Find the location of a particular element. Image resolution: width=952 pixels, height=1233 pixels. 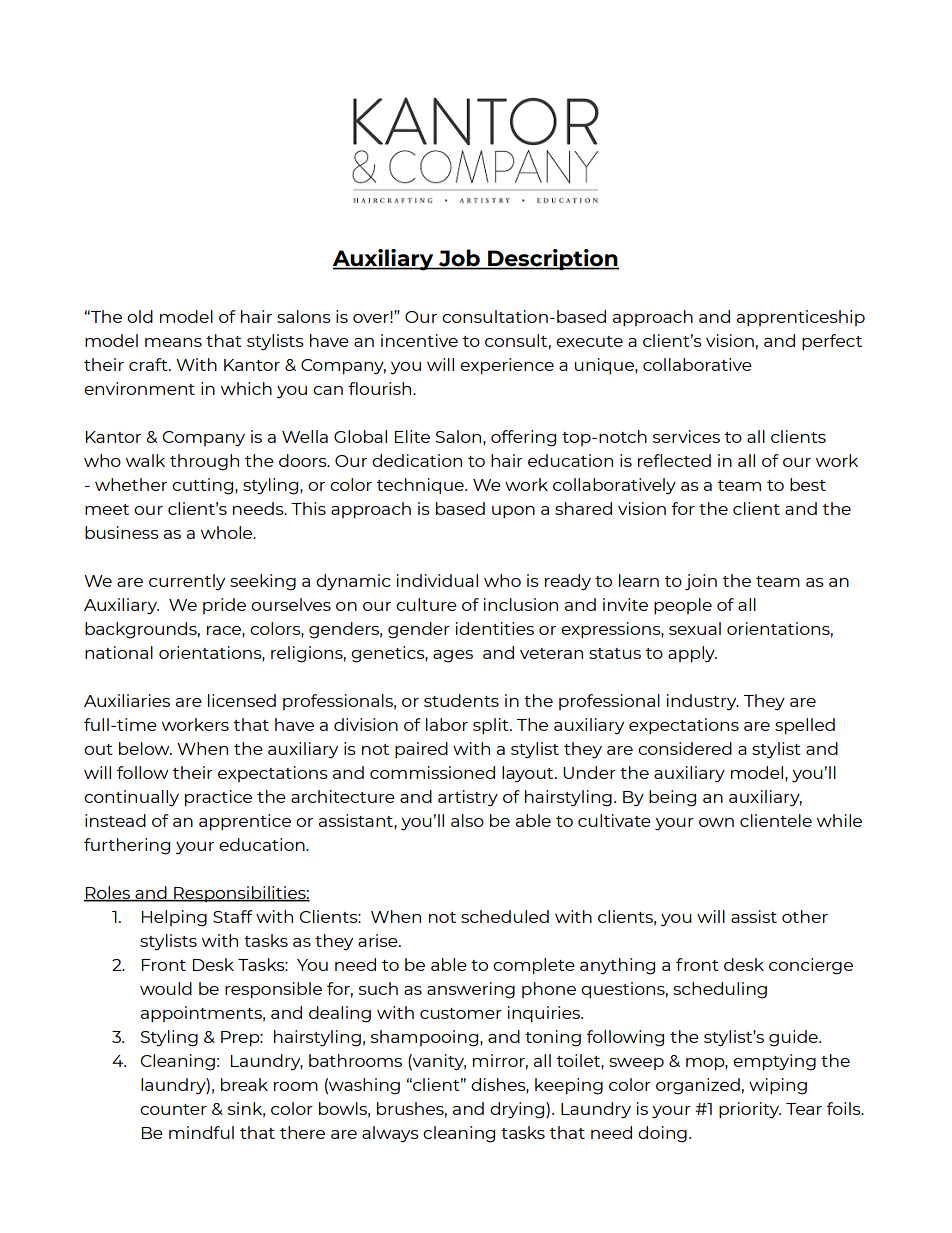

perfect is located at coordinates (832, 342).
